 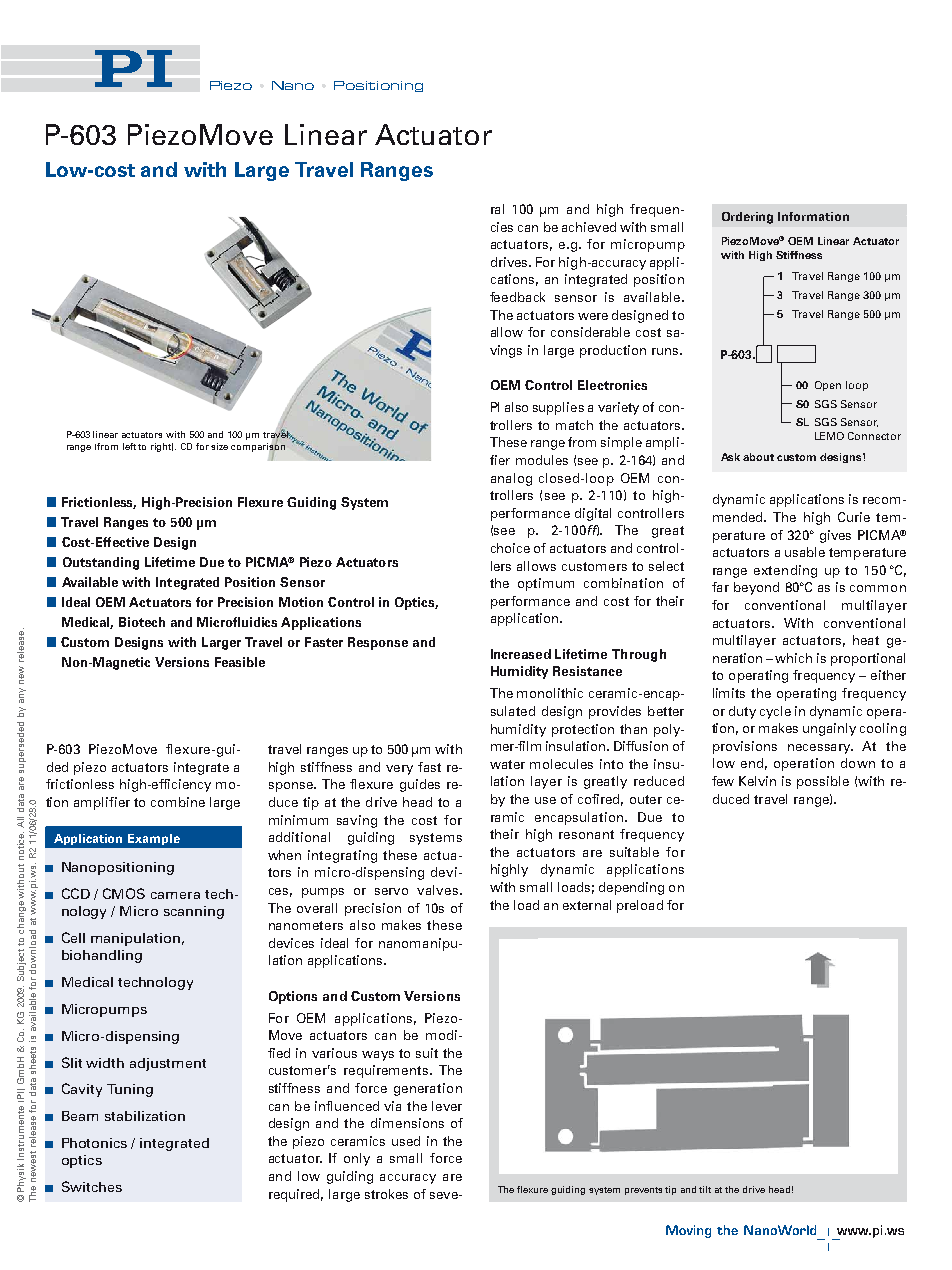 What do you see at coordinates (828, 386) in the screenshot?
I see `Open` at bounding box center [828, 386].
